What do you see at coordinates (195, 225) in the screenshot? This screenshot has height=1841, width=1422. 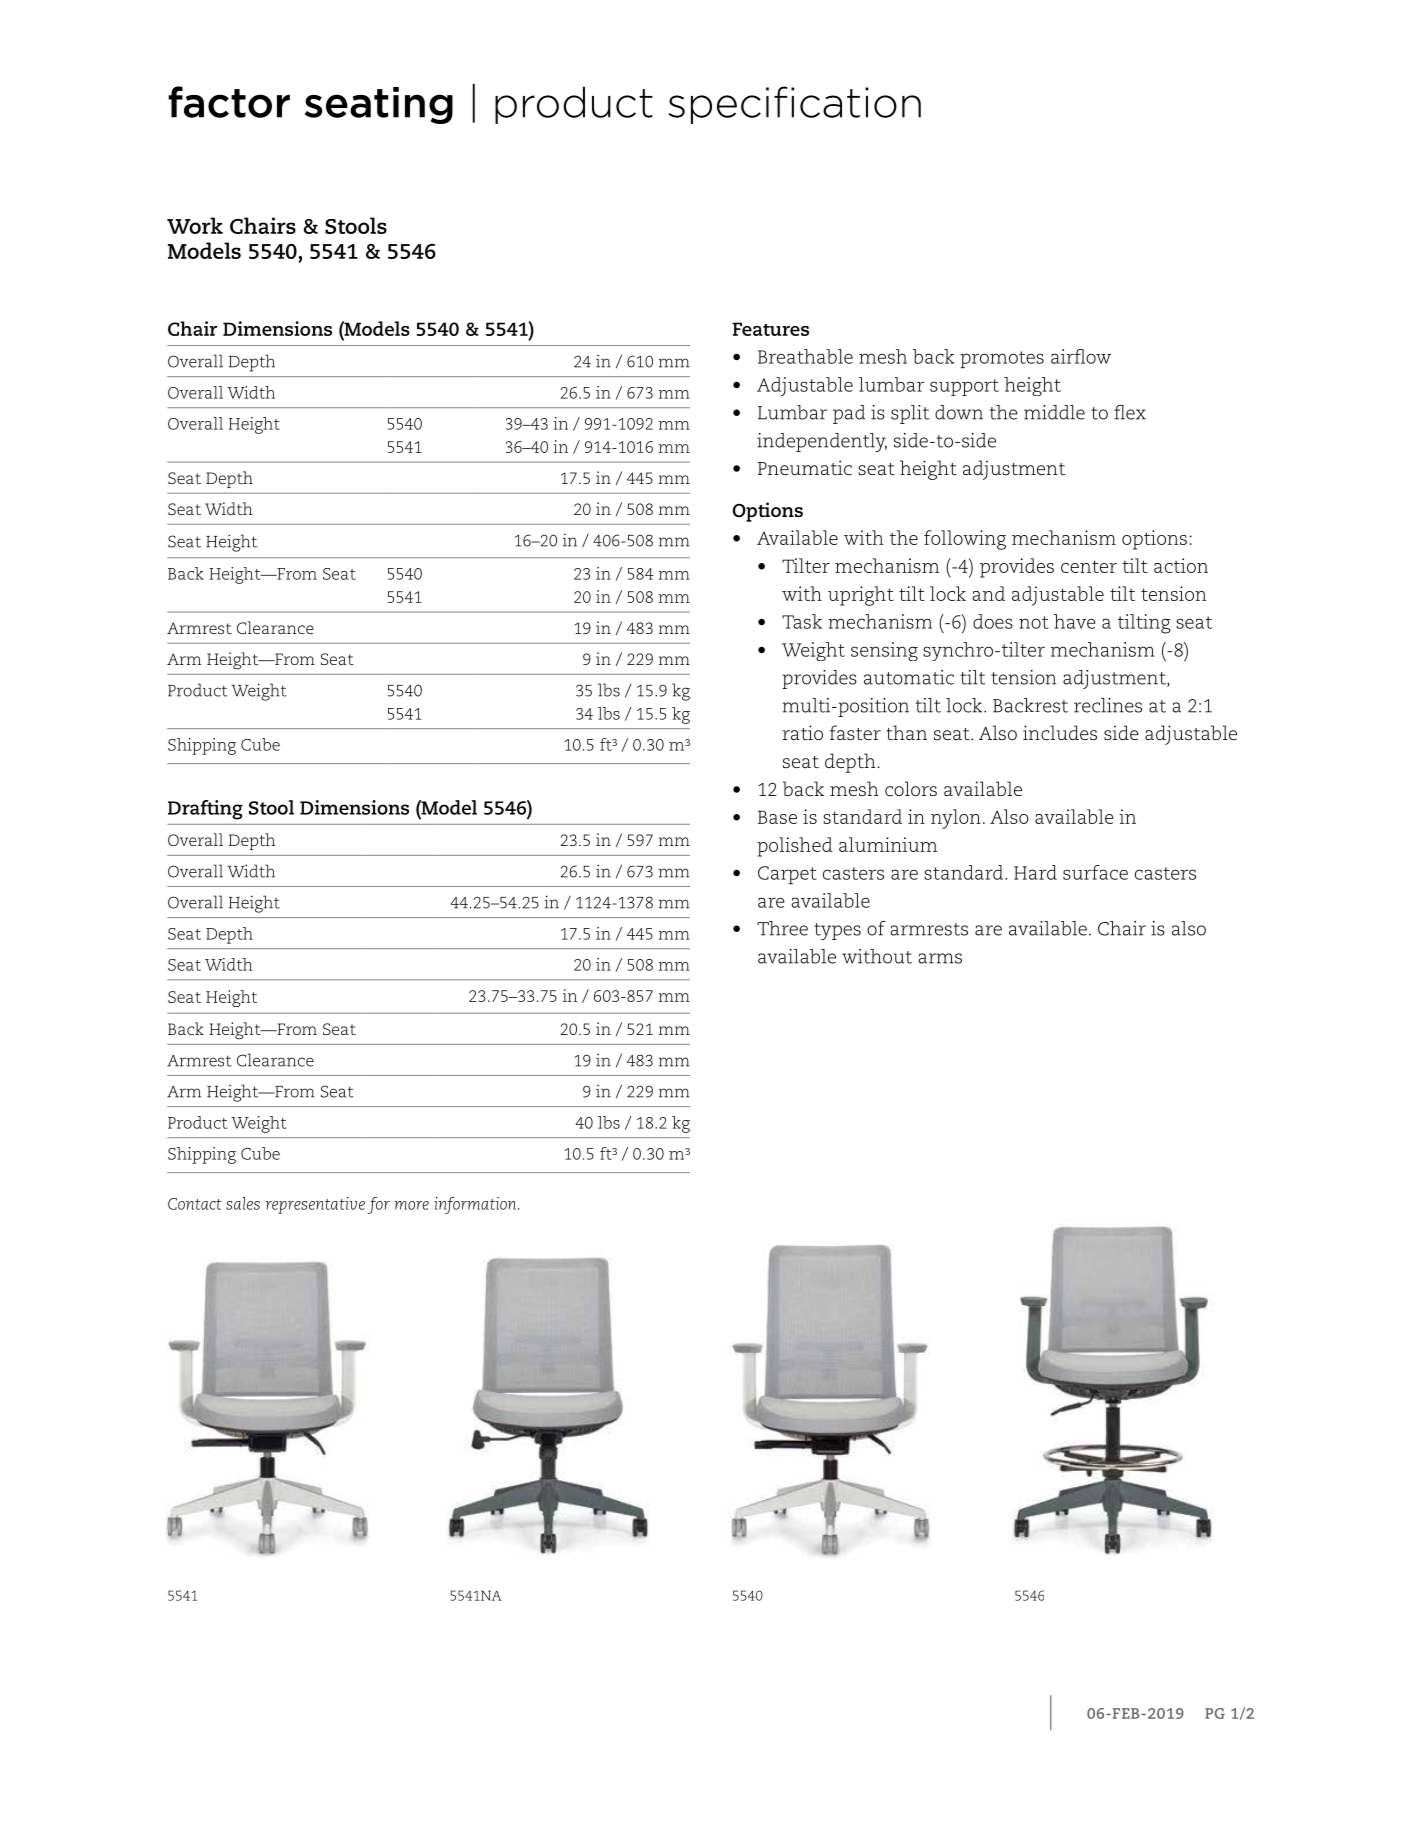 I see `Work` at bounding box center [195, 225].
